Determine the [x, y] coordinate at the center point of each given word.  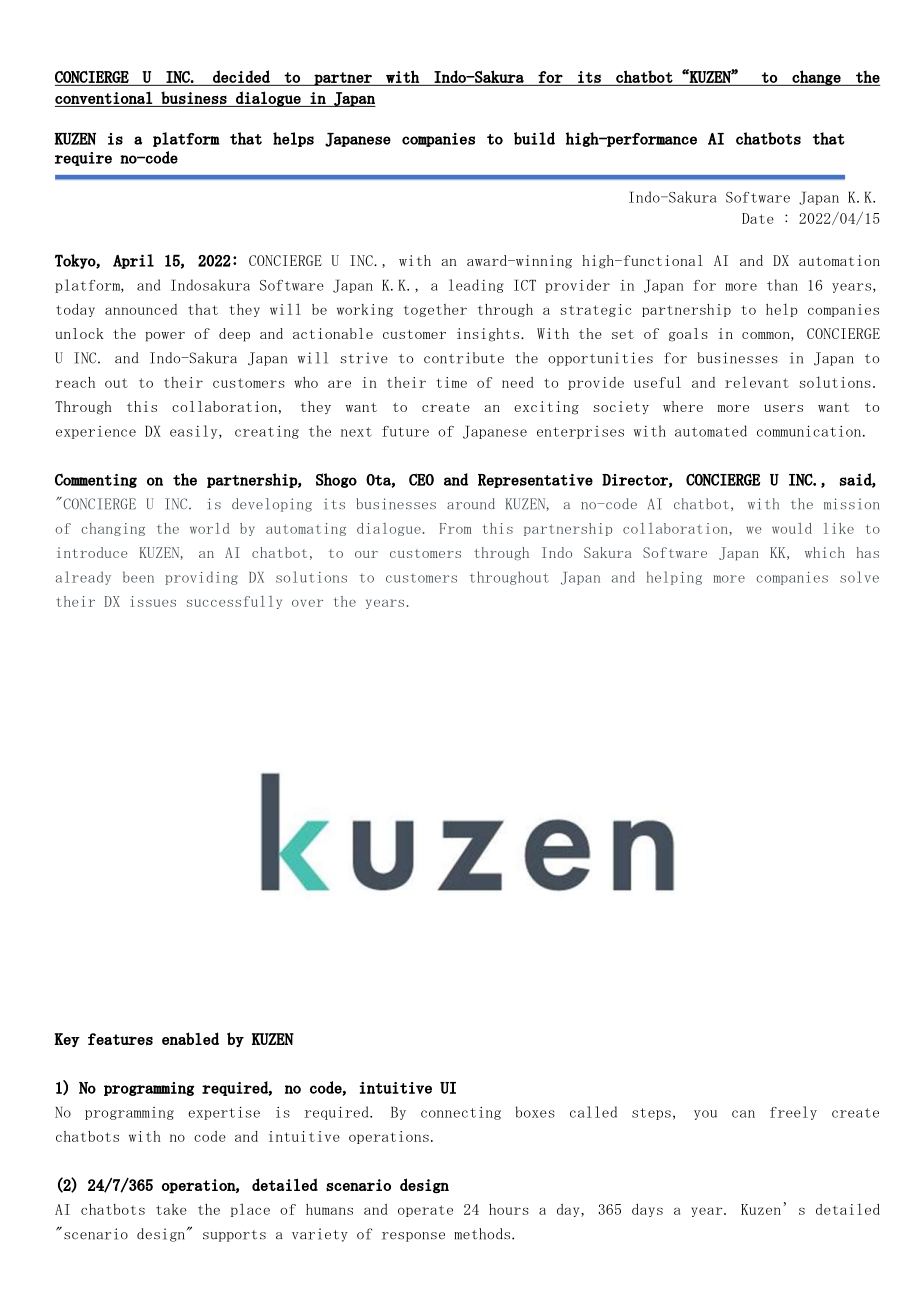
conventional [103, 97]
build [534, 138]
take [171, 1209]
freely [793, 1113]
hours [509, 1209]
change [817, 78]
